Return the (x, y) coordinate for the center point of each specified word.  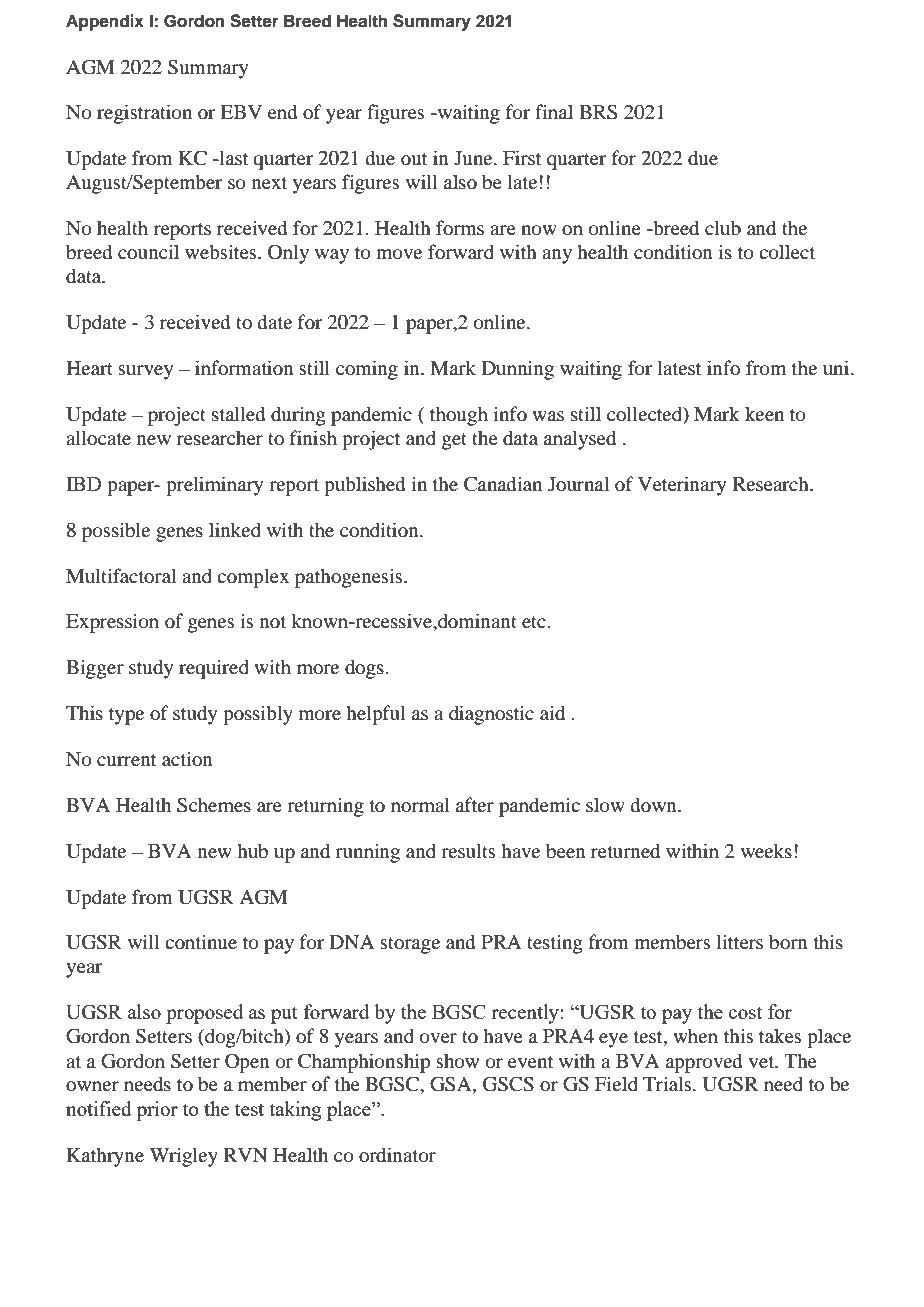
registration (144, 114)
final (554, 111)
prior (157, 1111)
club (723, 228)
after (475, 804)
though (459, 416)
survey (145, 372)
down (655, 805)
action (187, 759)
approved (704, 1063)
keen (764, 413)
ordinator (397, 1155)
